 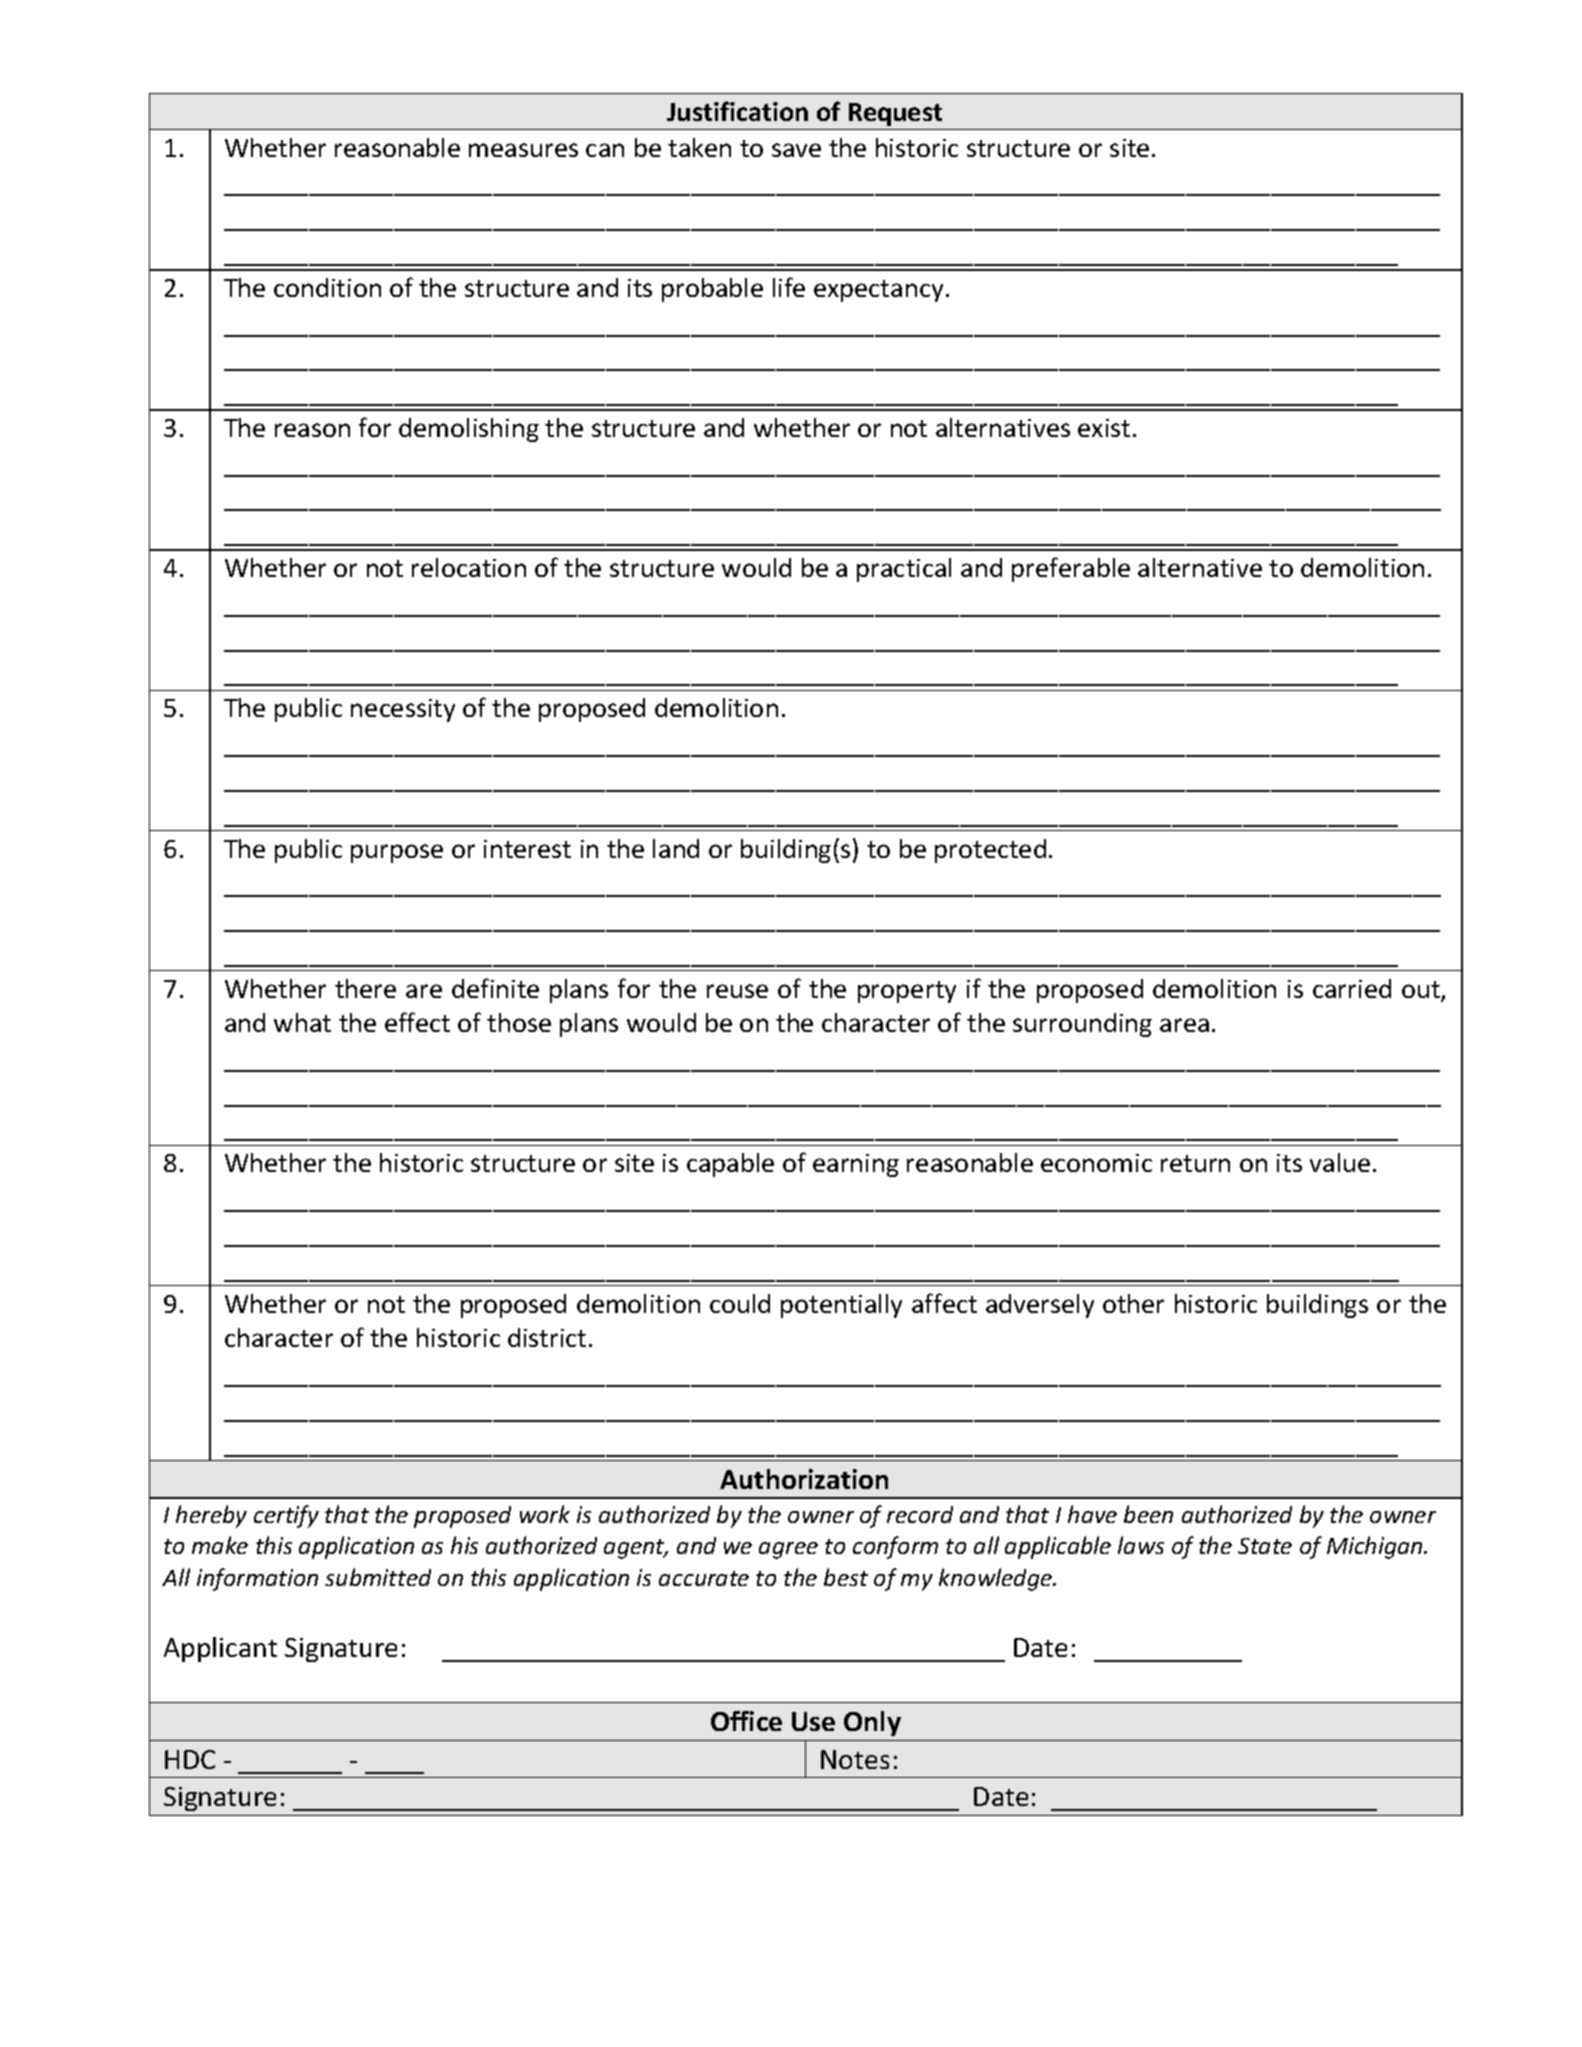 What do you see at coordinates (796, 150) in the screenshot?
I see `save` at bounding box center [796, 150].
